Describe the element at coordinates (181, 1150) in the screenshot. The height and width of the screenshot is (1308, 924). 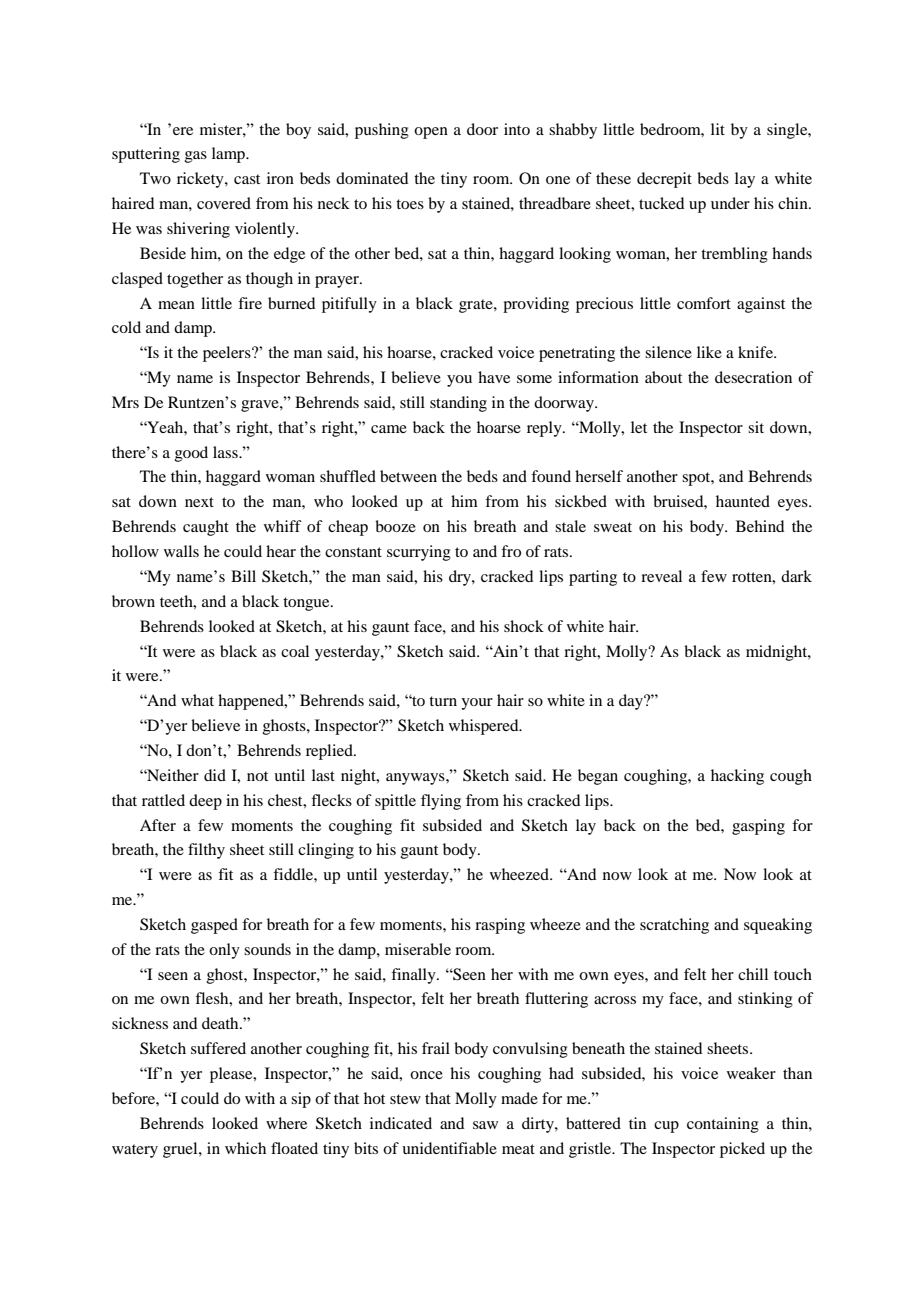
I see `gruel` at that location.
